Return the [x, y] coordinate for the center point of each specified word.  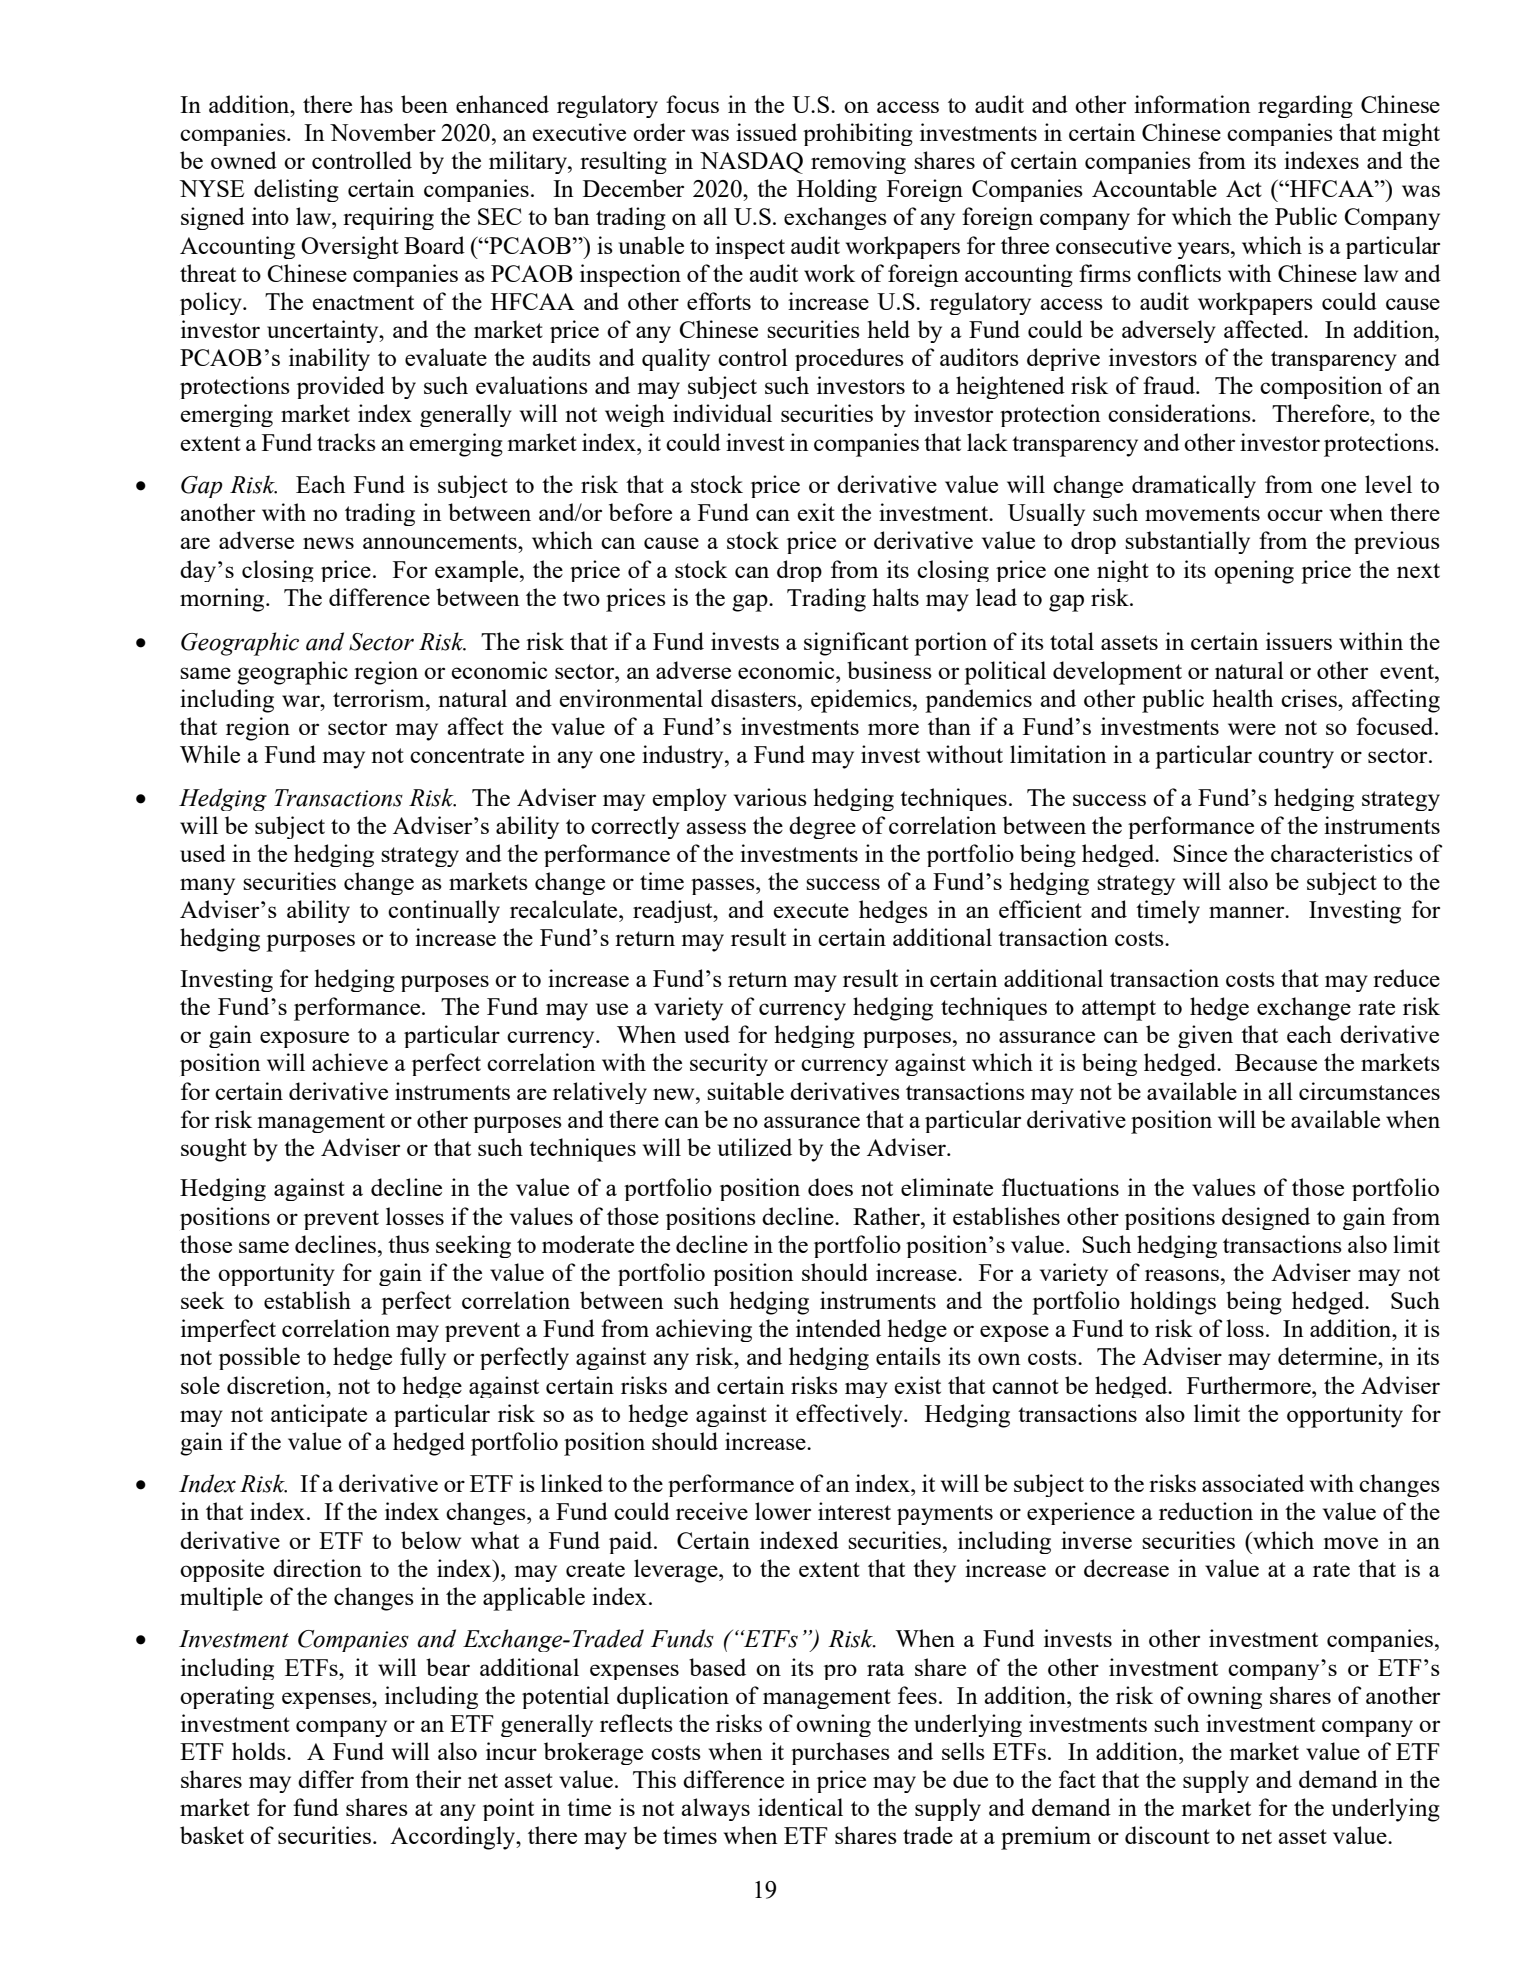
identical [800, 1807]
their [438, 1779]
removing [858, 162]
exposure [304, 1039]
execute [811, 910]
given [1205, 1036]
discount [1167, 1835]
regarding [1305, 106]
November [383, 132]
